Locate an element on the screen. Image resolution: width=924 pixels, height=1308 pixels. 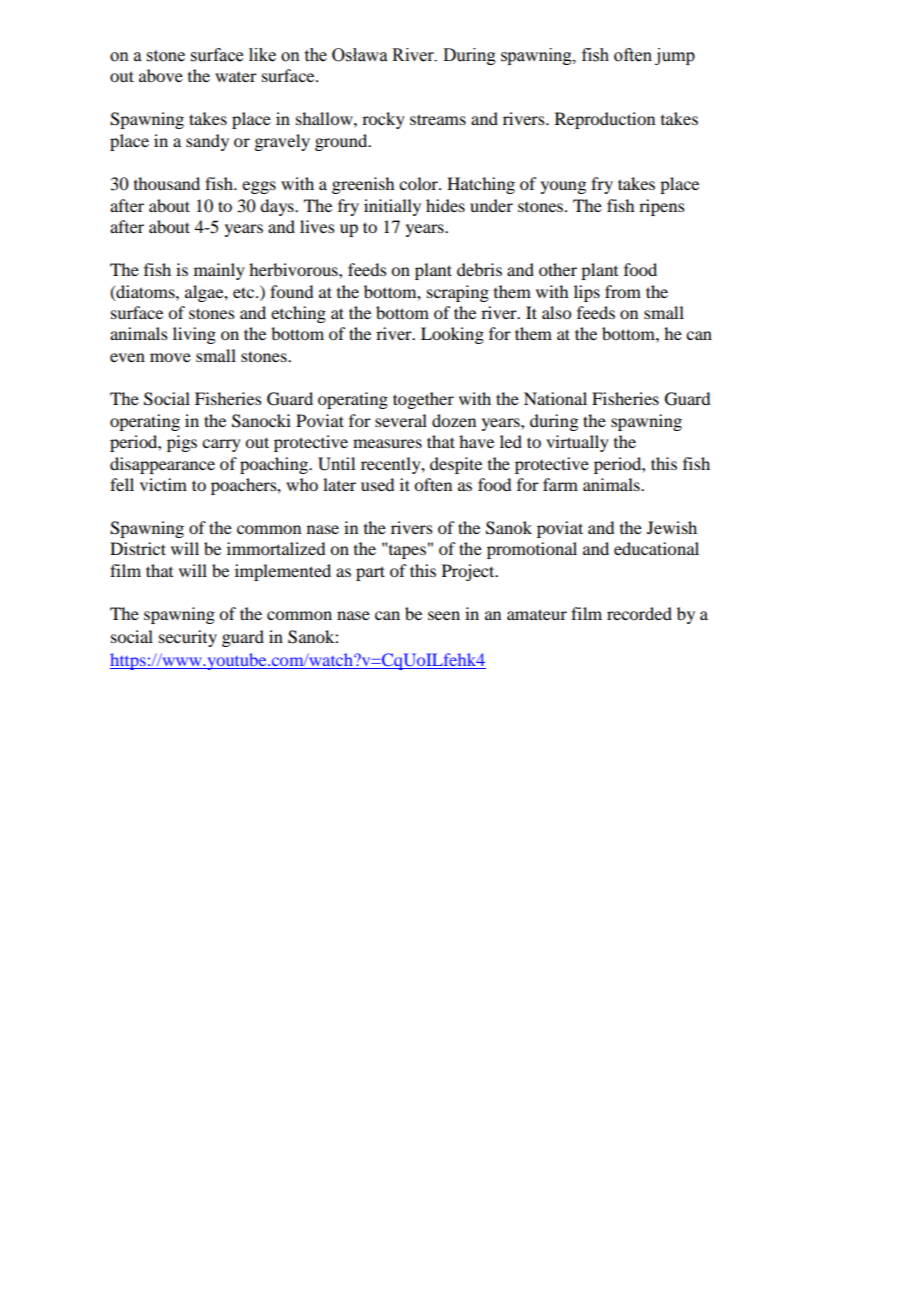
recorded is located at coordinates (639, 613).
